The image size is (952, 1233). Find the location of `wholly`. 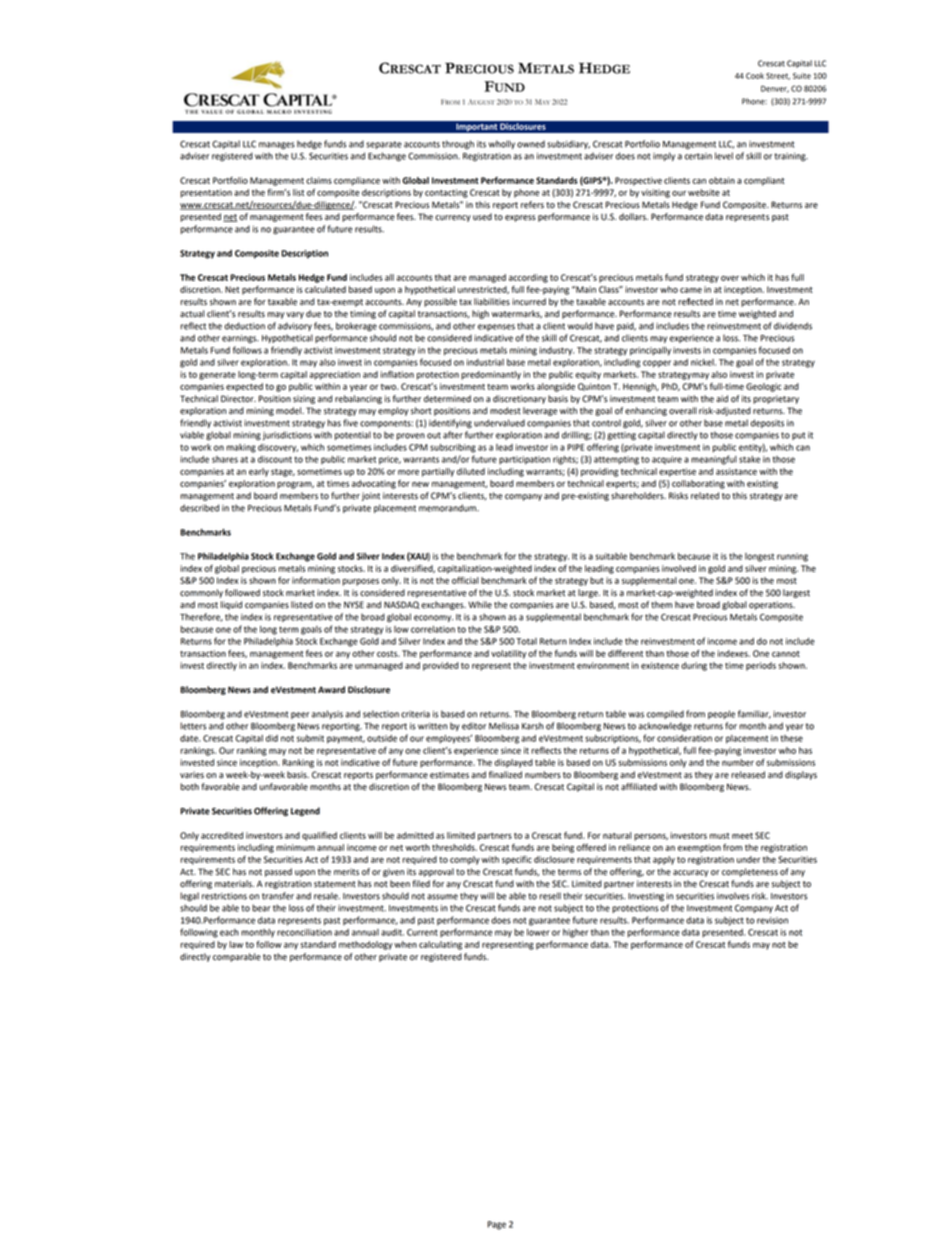

wholly is located at coordinates (502, 144).
